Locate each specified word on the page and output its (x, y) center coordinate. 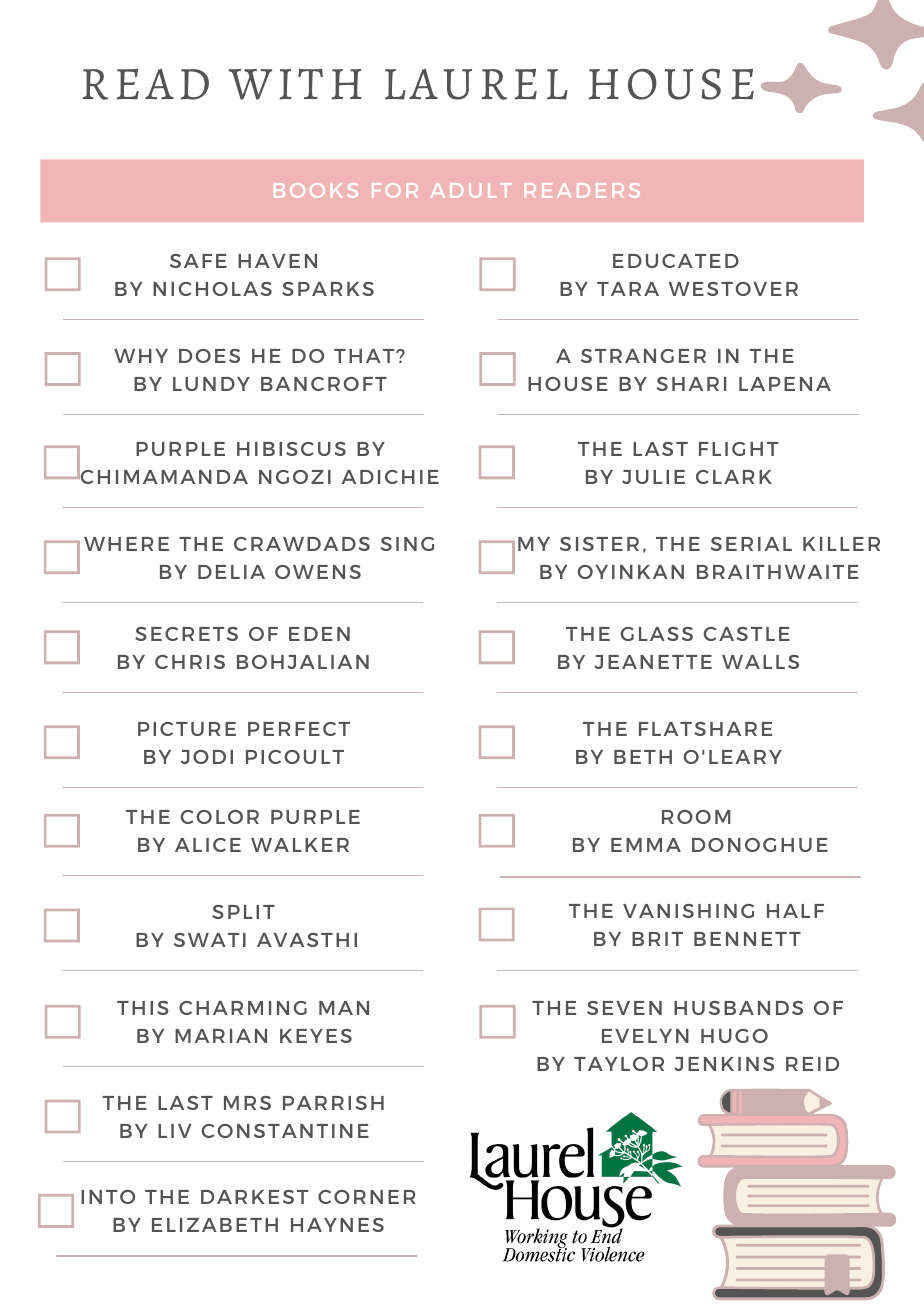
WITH (295, 84)
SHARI (691, 384)
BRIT (657, 939)
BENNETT (747, 939)
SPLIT (243, 912)
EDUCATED (676, 261)
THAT (365, 356)
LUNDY (211, 384)
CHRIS (190, 662)
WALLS (760, 662)
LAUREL (476, 84)
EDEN (319, 634)
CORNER (366, 1197)
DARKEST (254, 1197)
